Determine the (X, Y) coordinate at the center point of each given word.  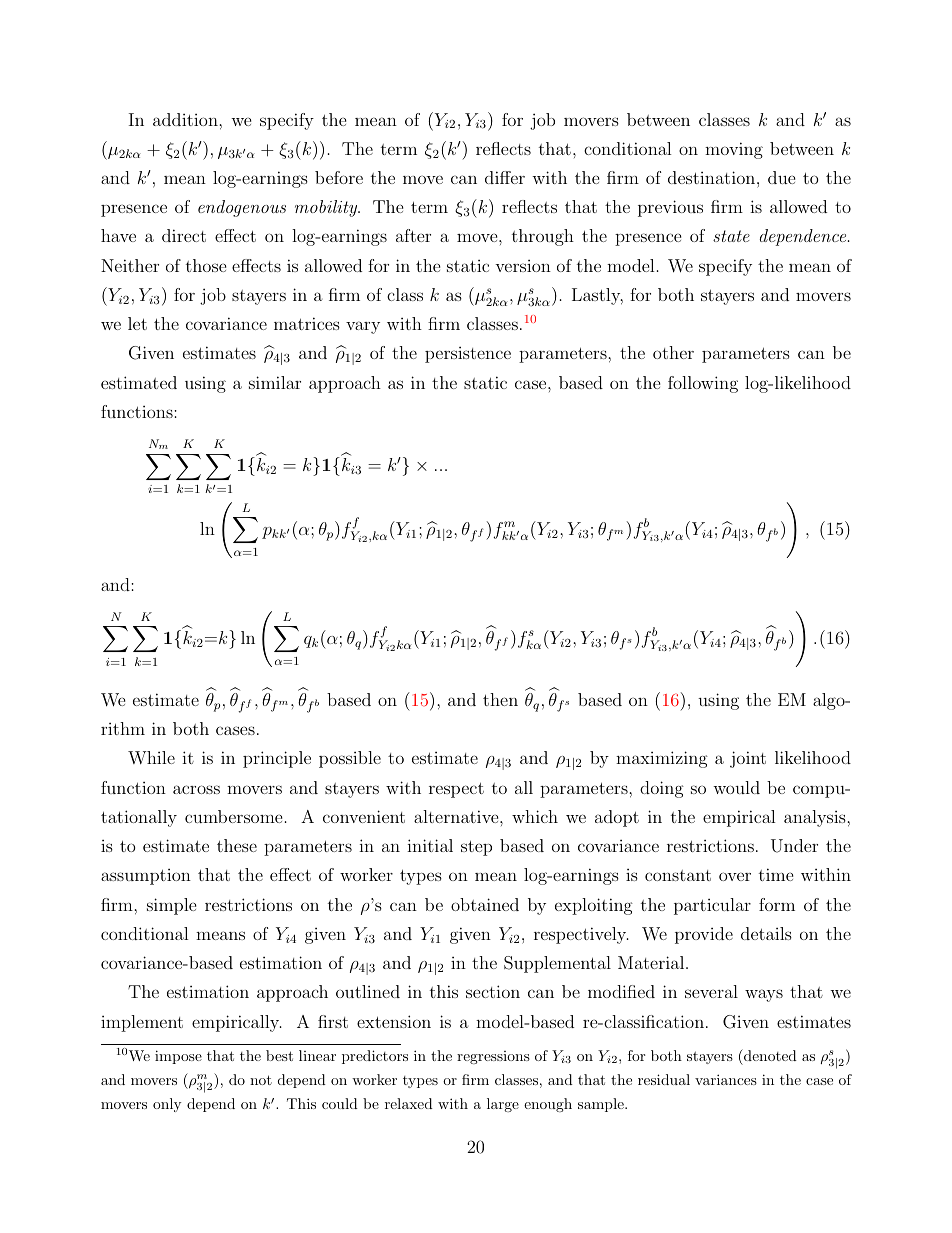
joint (748, 759)
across (196, 789)
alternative (457, 816)
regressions (493, 1057)
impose (178, 1057)
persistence (468, 355)
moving (734, 150)
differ (505, 177)
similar (275, 382)
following (703, 384)
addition (186, 119)
